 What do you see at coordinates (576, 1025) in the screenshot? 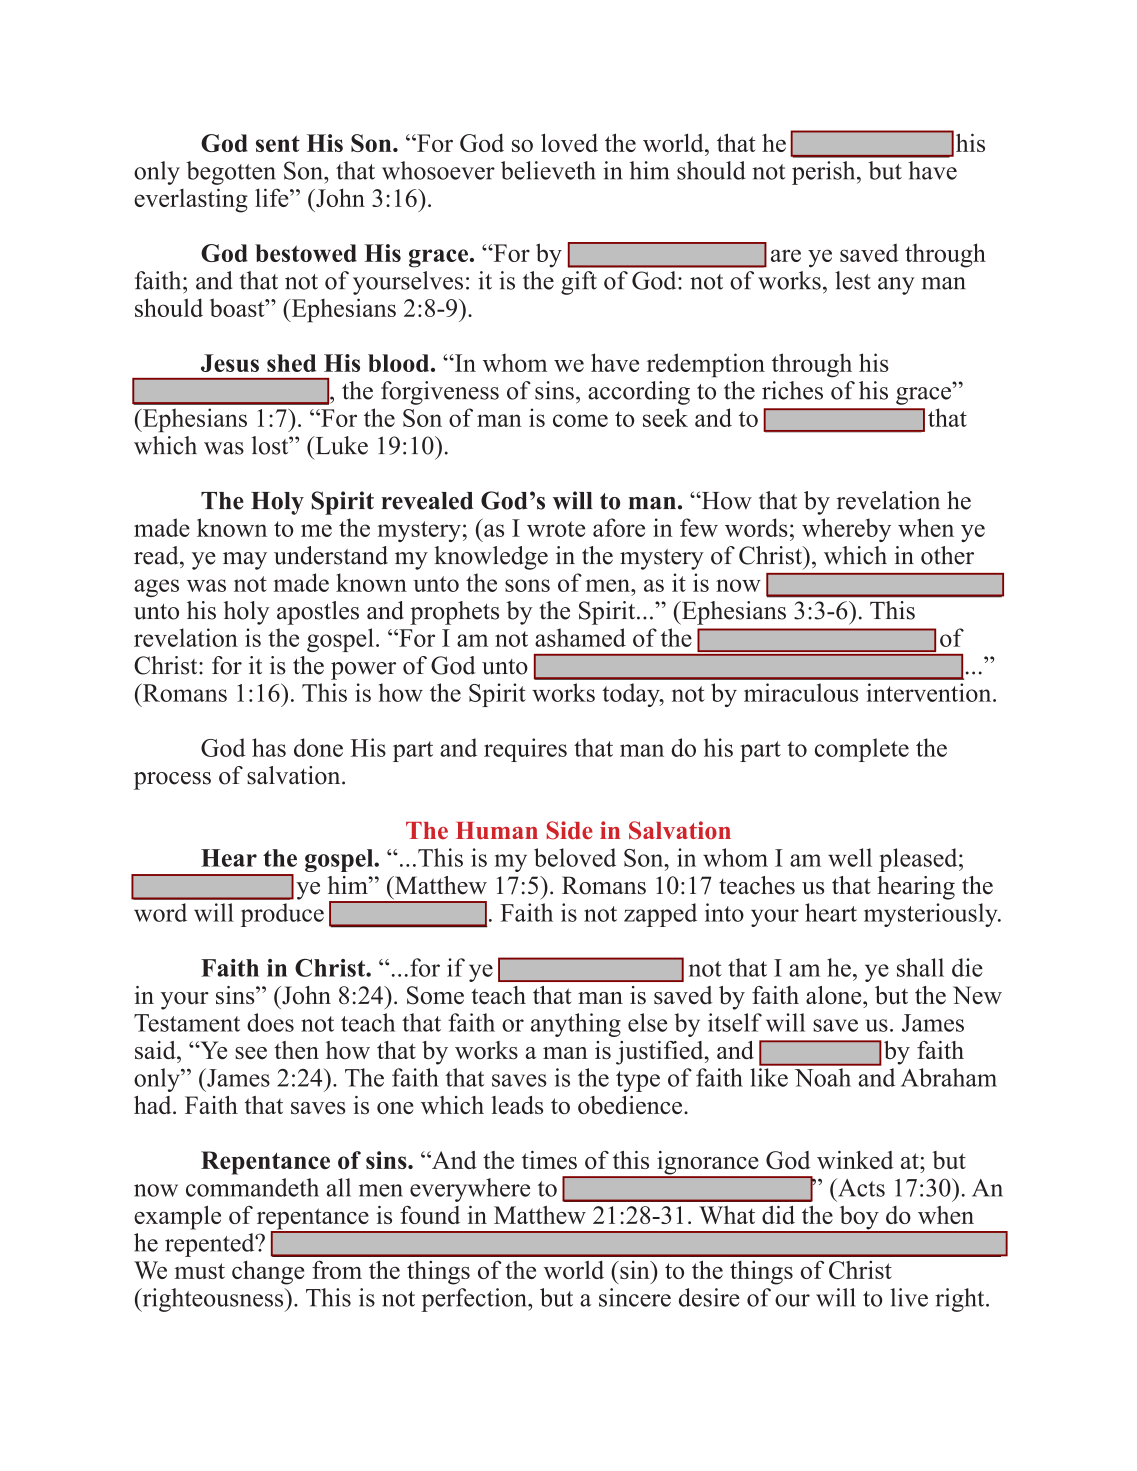
I see `anything` at bounding box center [576, 1025].
